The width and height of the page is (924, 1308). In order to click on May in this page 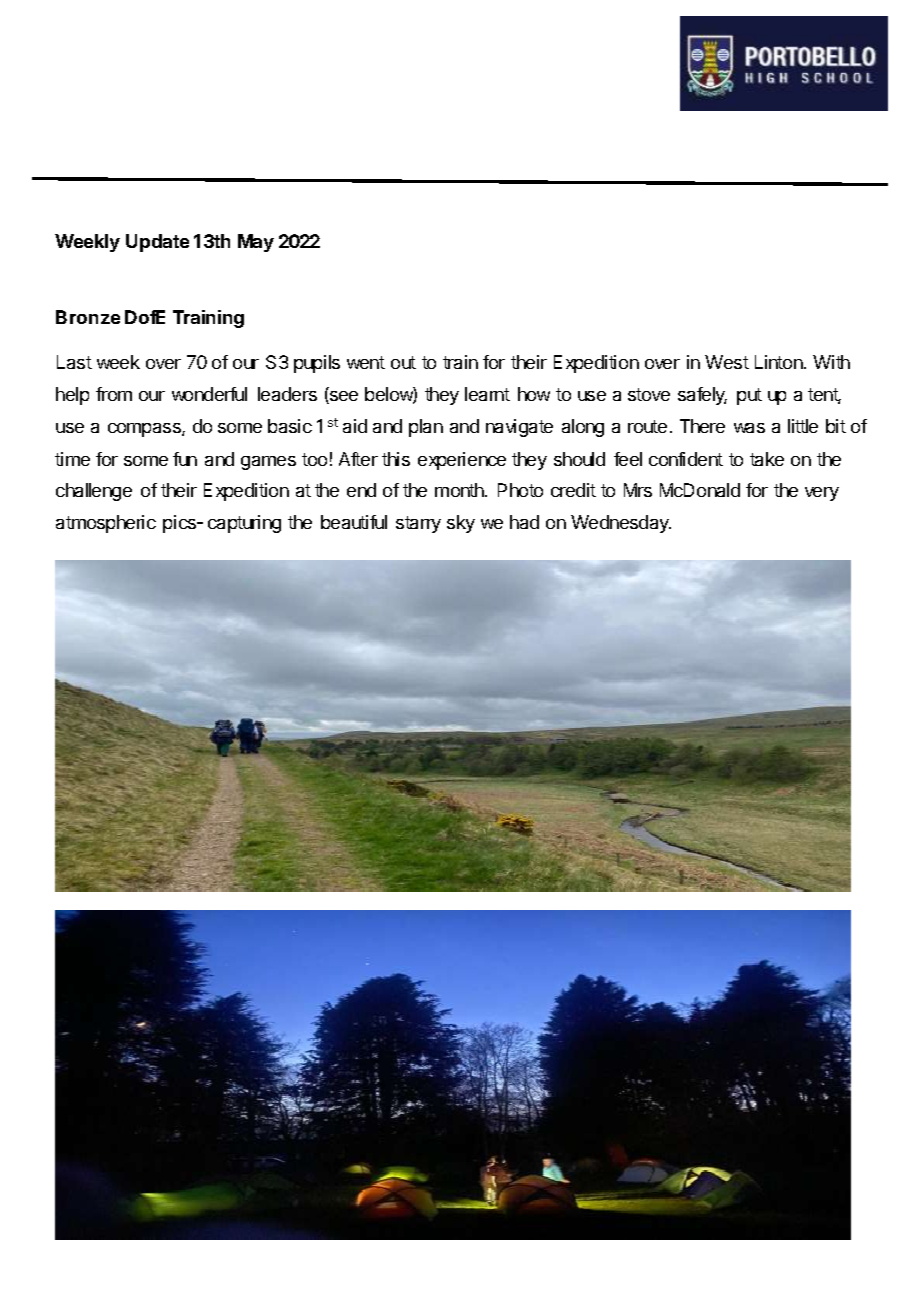, I will do `click(256, 243)`.
